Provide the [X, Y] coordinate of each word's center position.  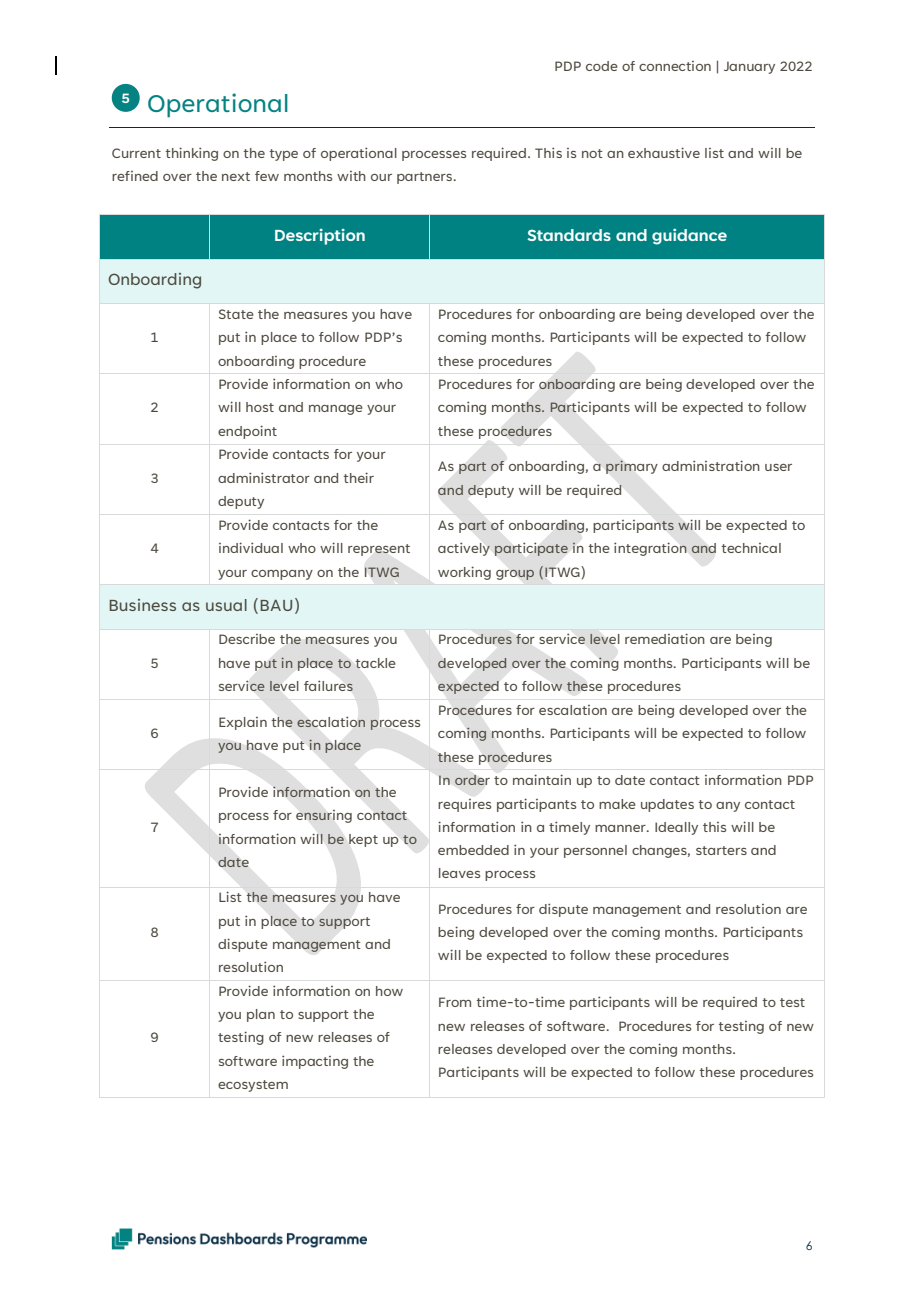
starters [721, 850]
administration [711, 465]
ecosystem [253, 1086]
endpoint [247, 432]
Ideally [676, 828]
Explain [243, 723]
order [472, 780]
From [455, 1002]
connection [675, 66]
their [358, 477]
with [351, 176]
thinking [191, 154]
